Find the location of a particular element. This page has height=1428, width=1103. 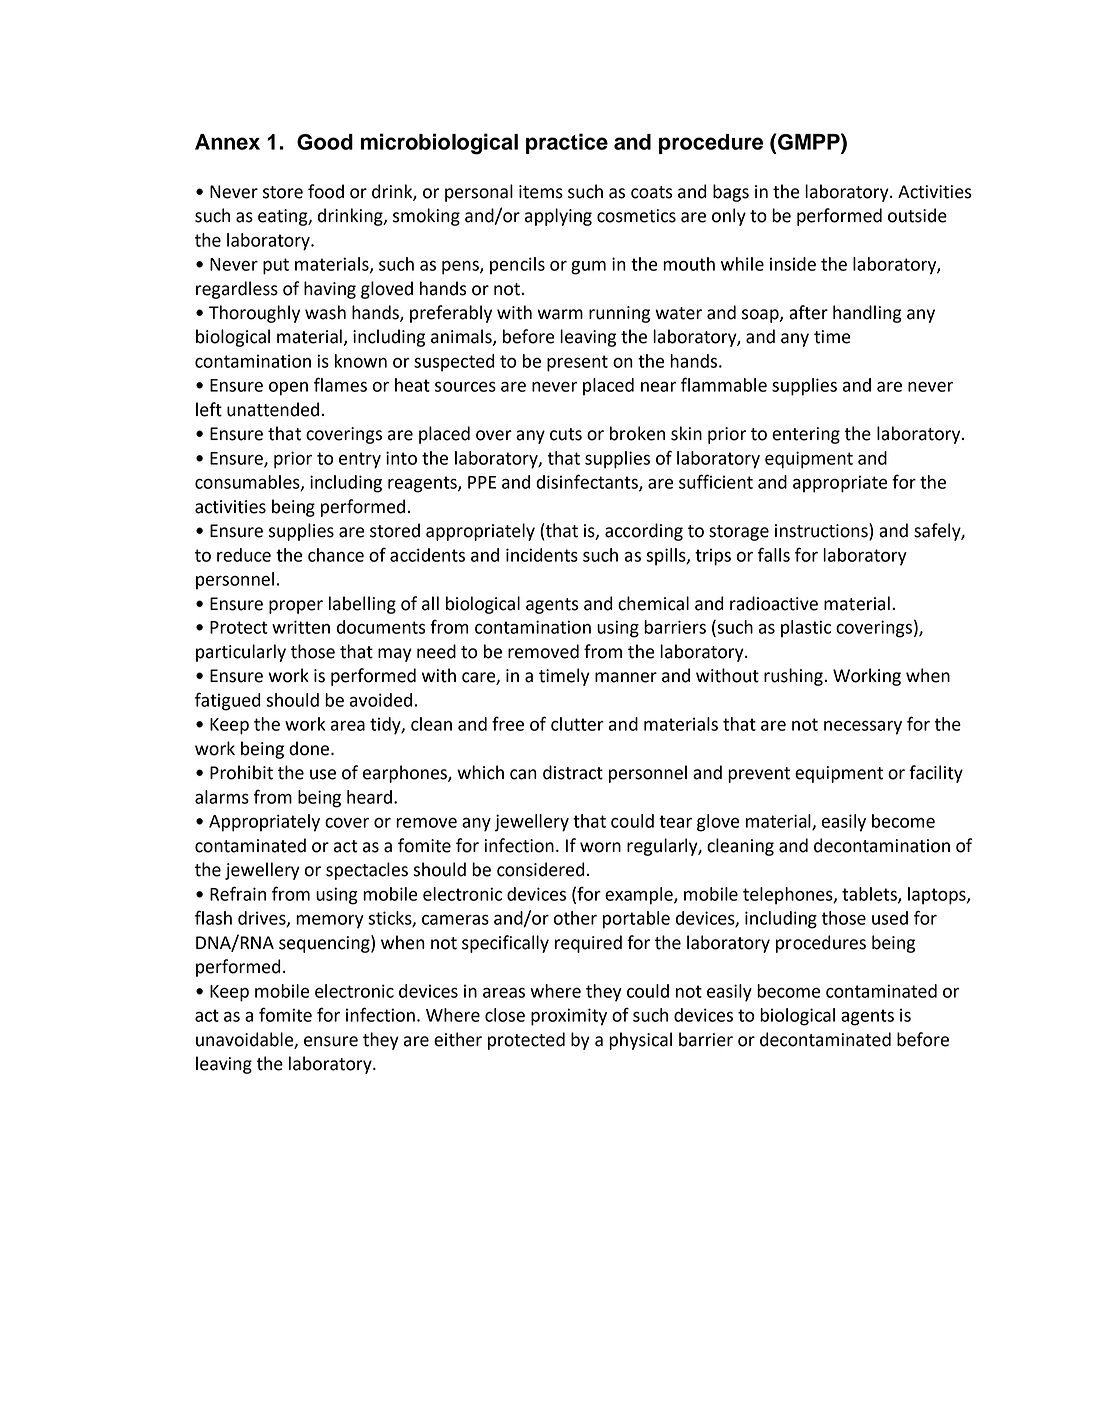

practice is located at coordinates (567, 143).
